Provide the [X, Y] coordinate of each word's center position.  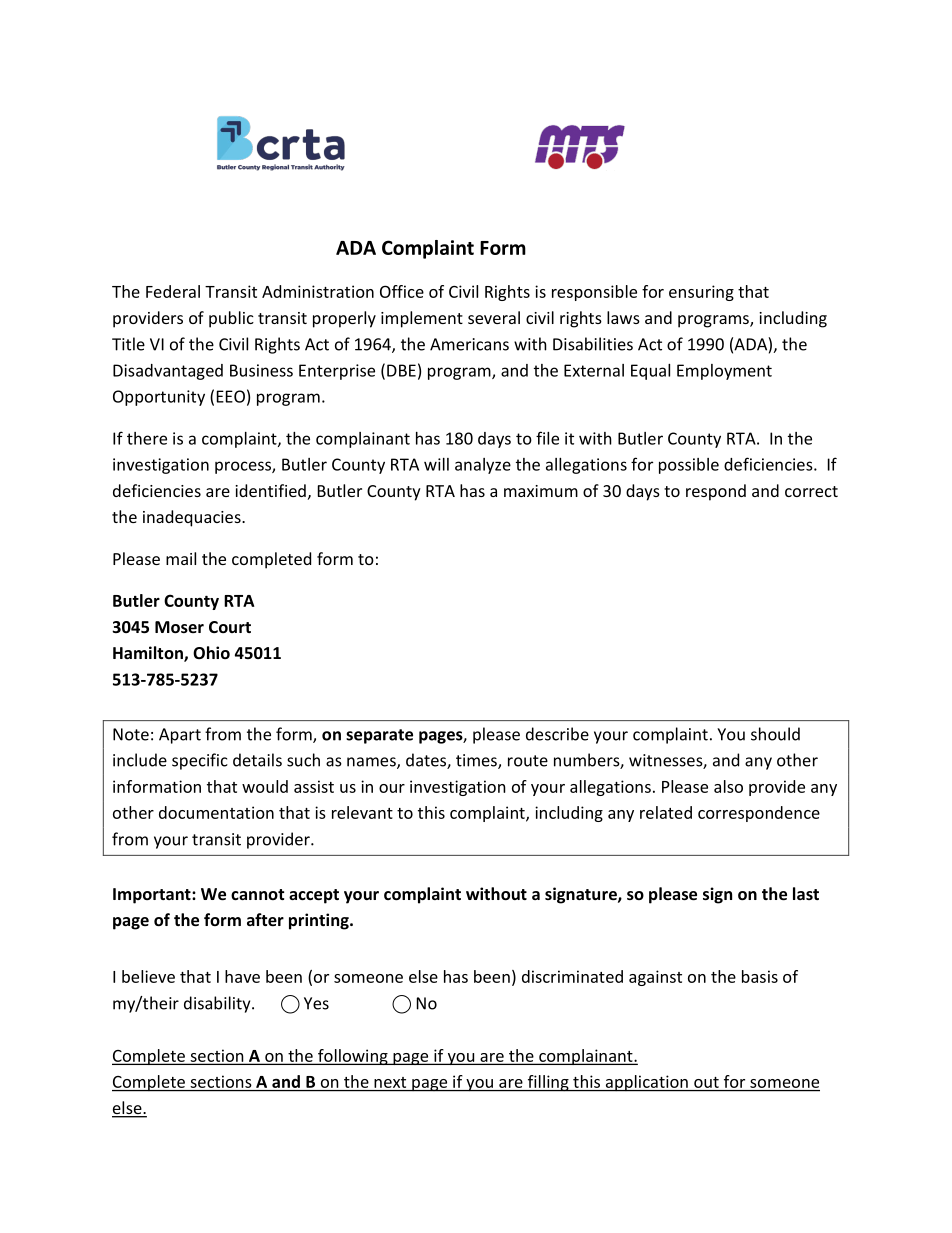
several [494, 317]
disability [218, 1004]
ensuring [701, 293]
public [231, 319]
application [646, 1083]
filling [548, 1083]
